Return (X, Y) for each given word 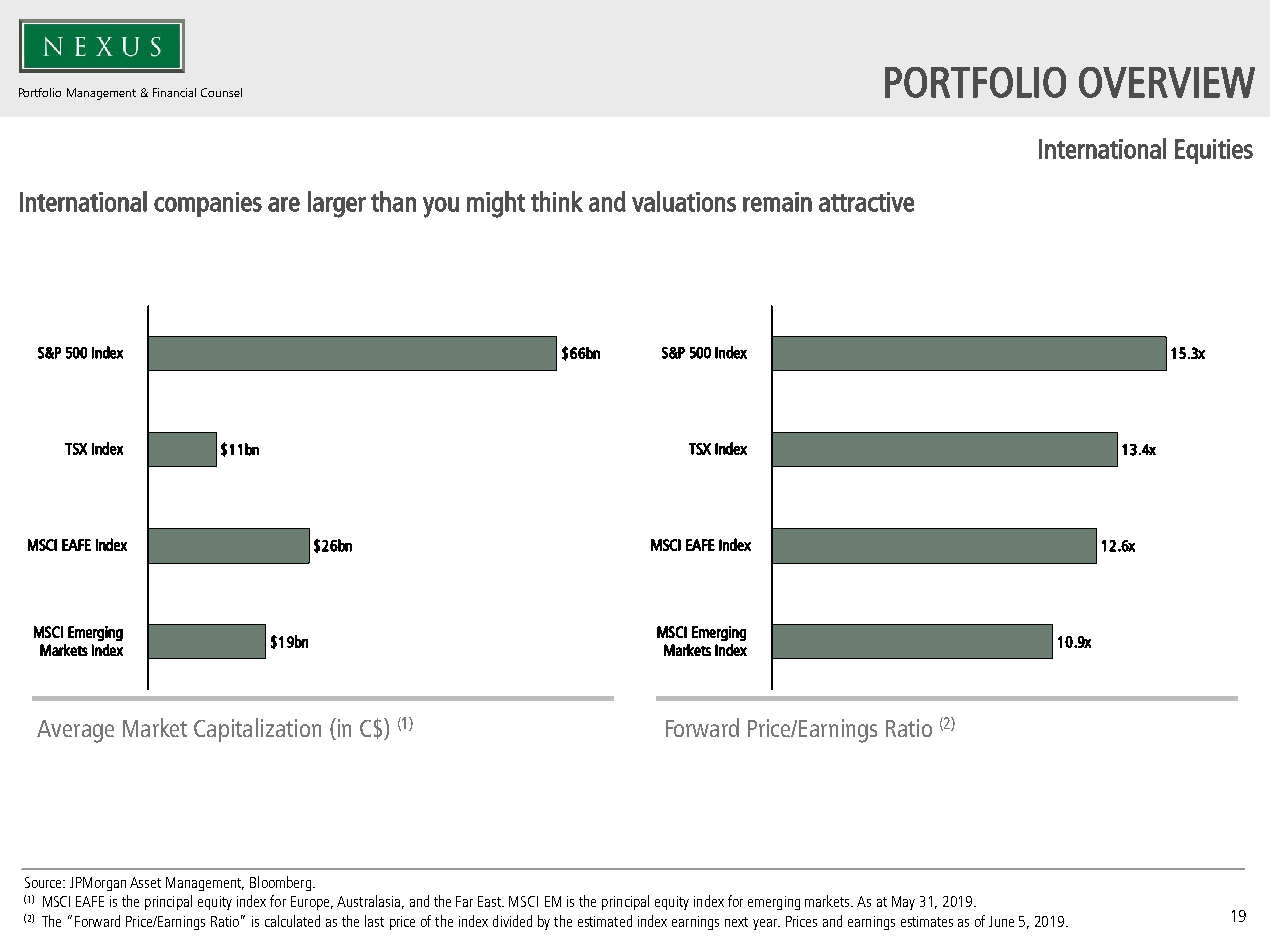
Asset (145, 882)
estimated (605, 921)
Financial (174, 92)
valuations (684, 201)
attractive (866, 202)
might (496, 204)
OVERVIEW (1167, 82)
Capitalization (257, 730)
